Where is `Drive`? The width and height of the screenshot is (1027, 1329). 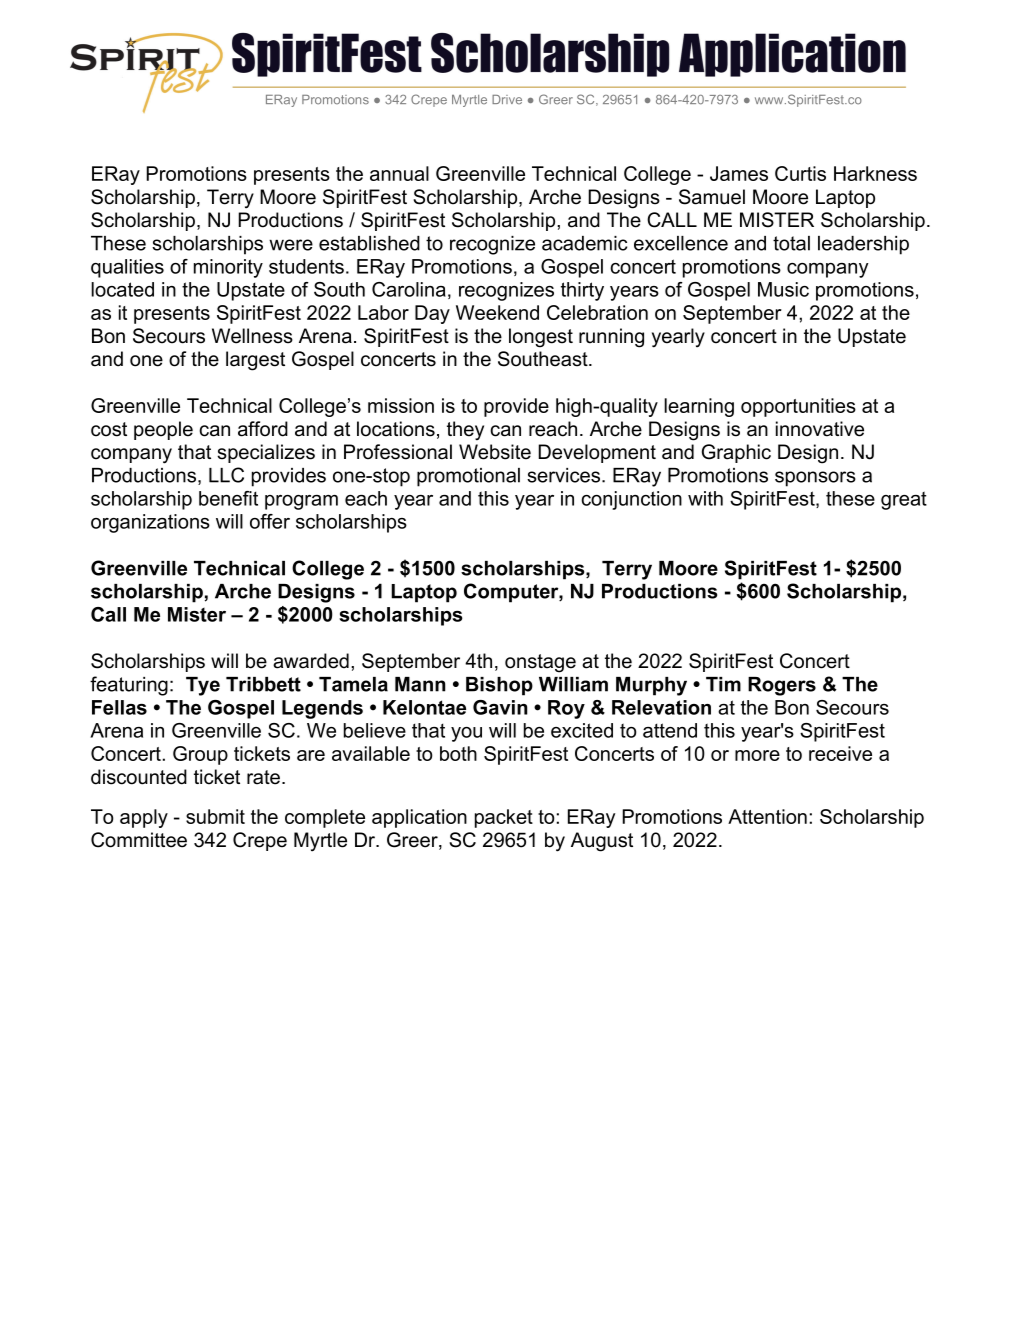
Drive is located at coordinates (507, 99).
